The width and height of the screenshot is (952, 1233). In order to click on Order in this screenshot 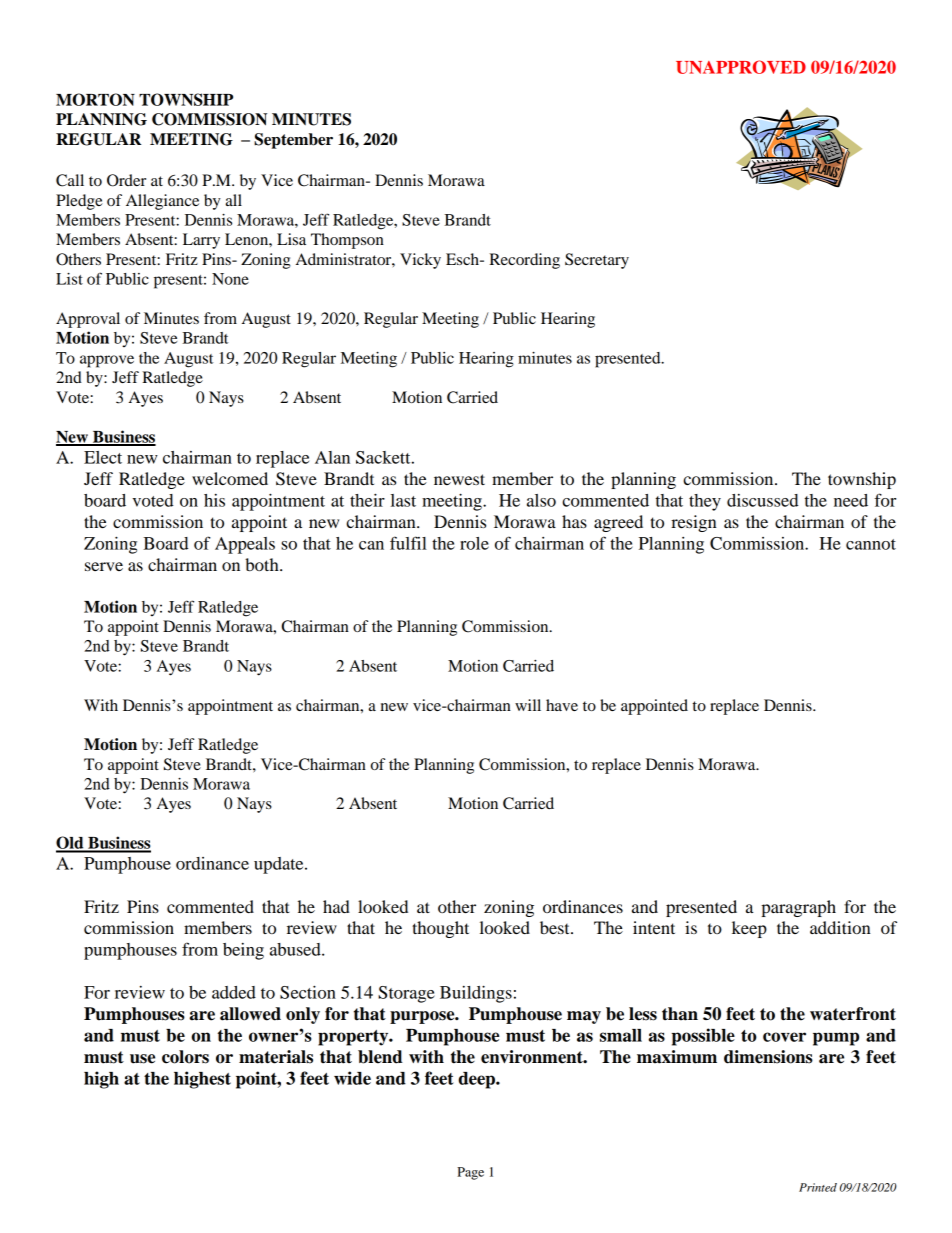, I will do `click(126, 180)`.
